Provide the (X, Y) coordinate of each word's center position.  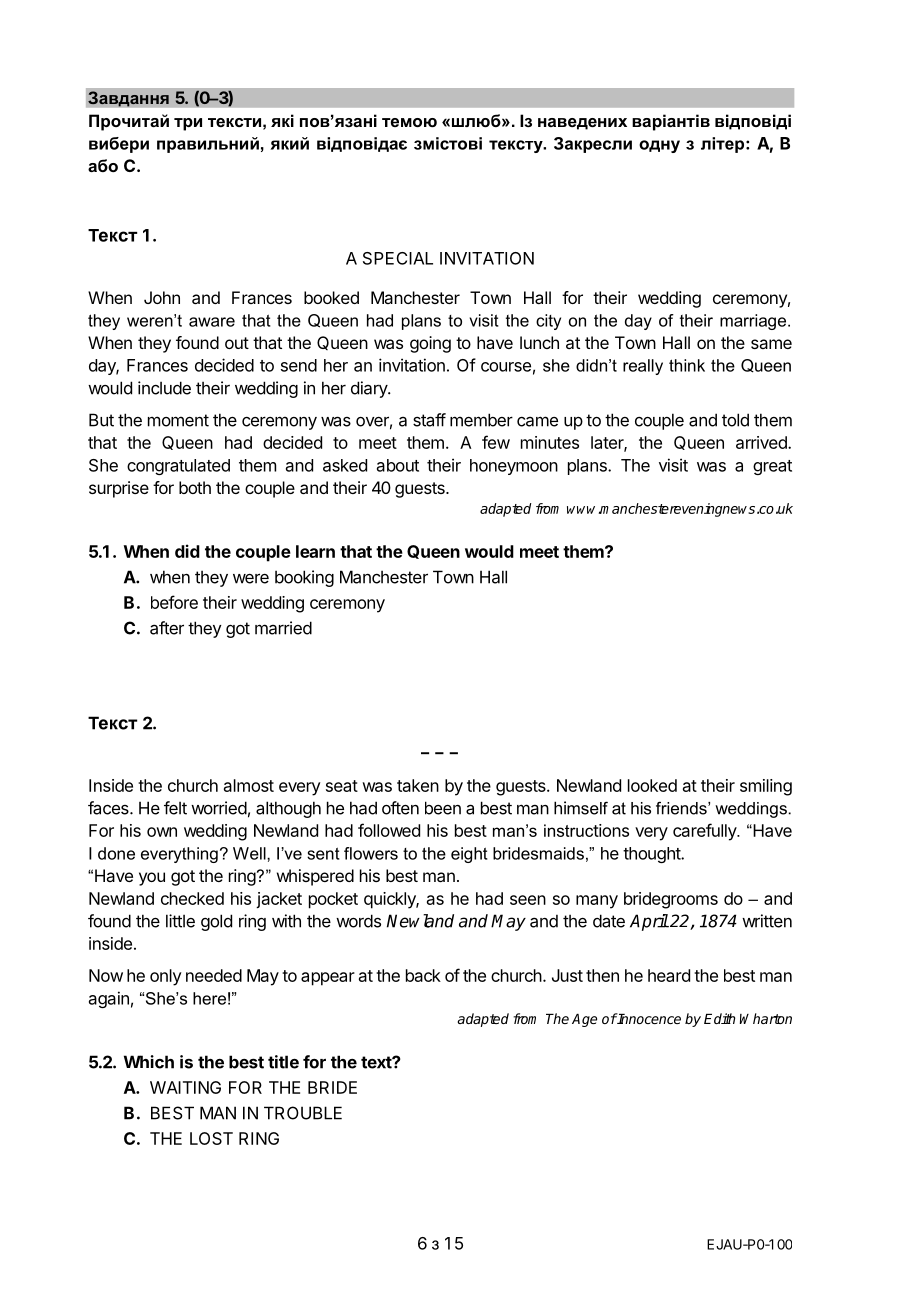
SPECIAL (398, 258)
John (162, 297)
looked (652, 785)
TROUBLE (303, 1113)
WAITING (185, 1087)
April (649, 922)
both (195, 487)
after (167, 628)
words (358, 921)
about (398, 465)
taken (418, 785)
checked (192, 898)
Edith (719, 1018)
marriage (754, 322)
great (772, 467)
